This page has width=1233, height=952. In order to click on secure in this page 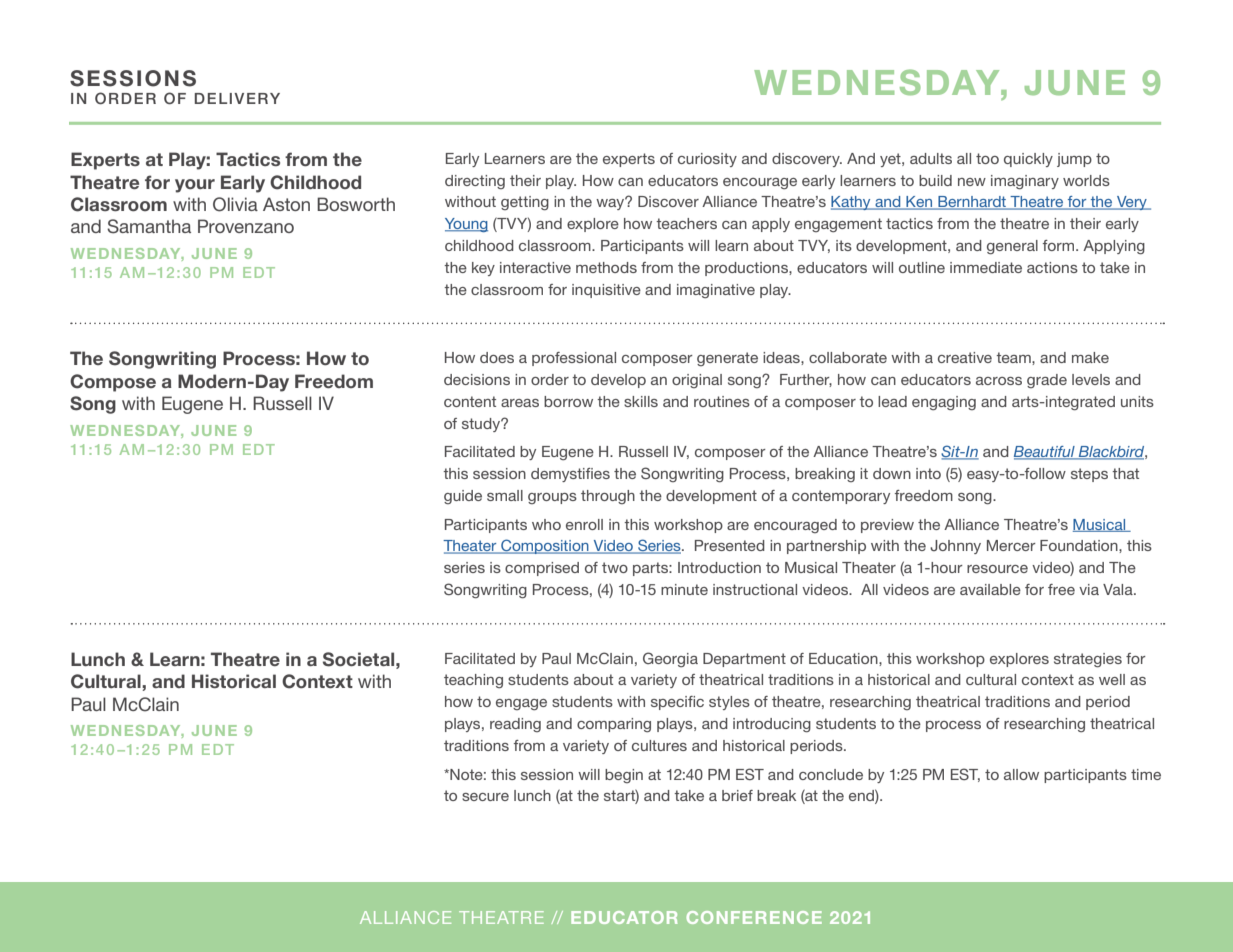, I will do `click(485, 797)`.
